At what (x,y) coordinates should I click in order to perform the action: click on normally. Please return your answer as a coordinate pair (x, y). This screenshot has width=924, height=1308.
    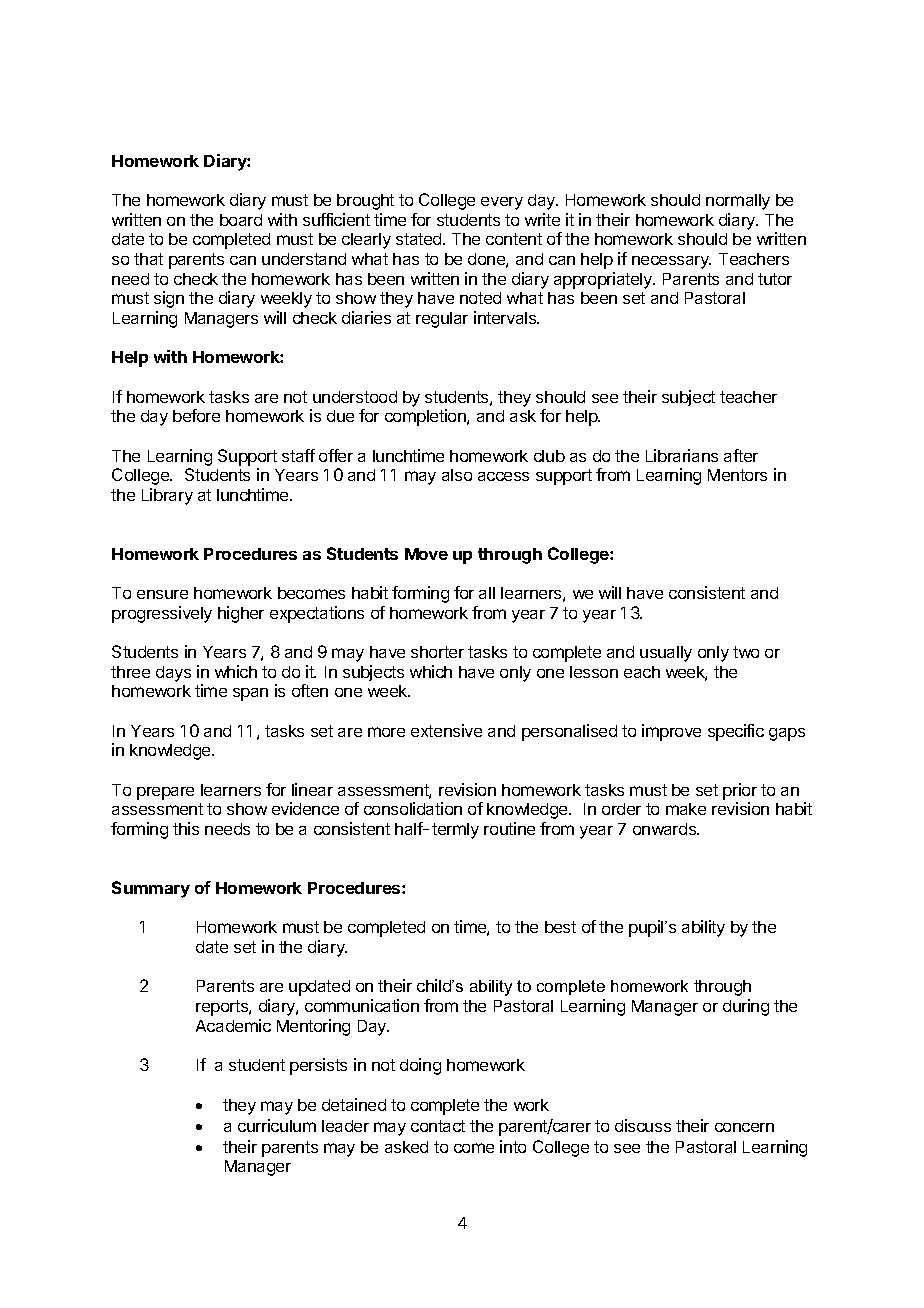
    Looking at the image, I should click on (738, 202).
